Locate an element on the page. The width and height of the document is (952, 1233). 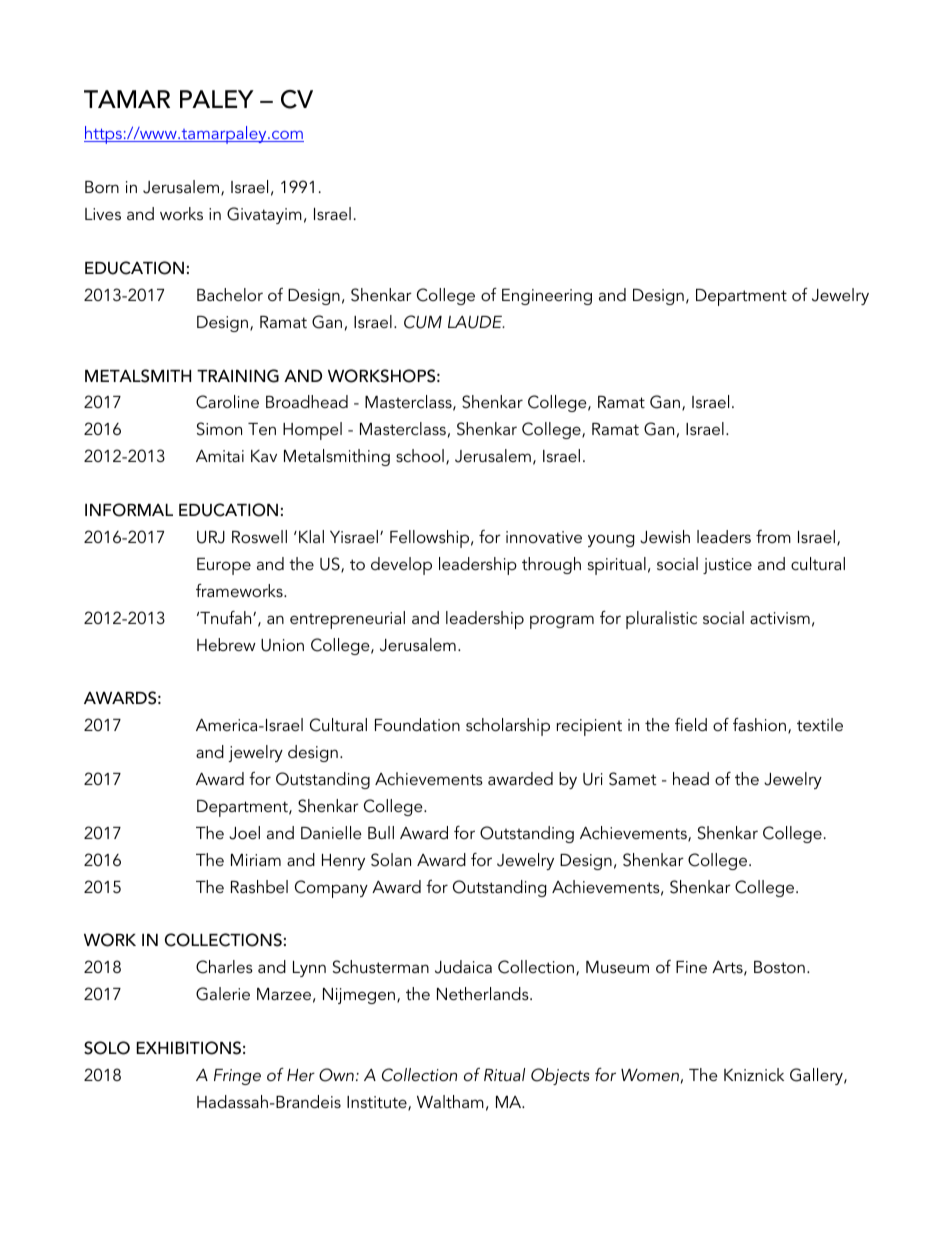
Engineering is located at coordinates (547, 297).
